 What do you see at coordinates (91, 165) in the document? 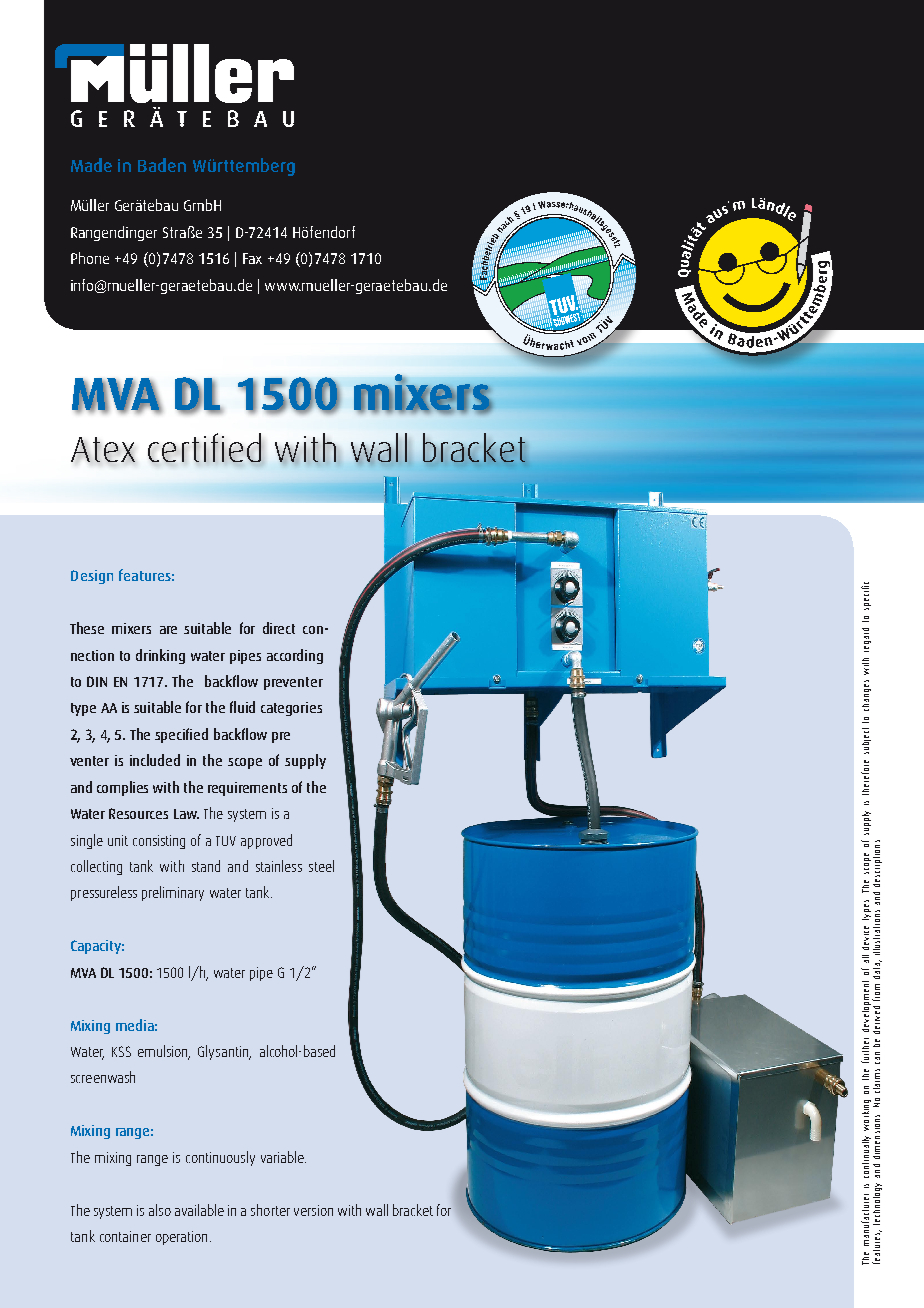
I see `Made` at bounding box center [91, 165].
